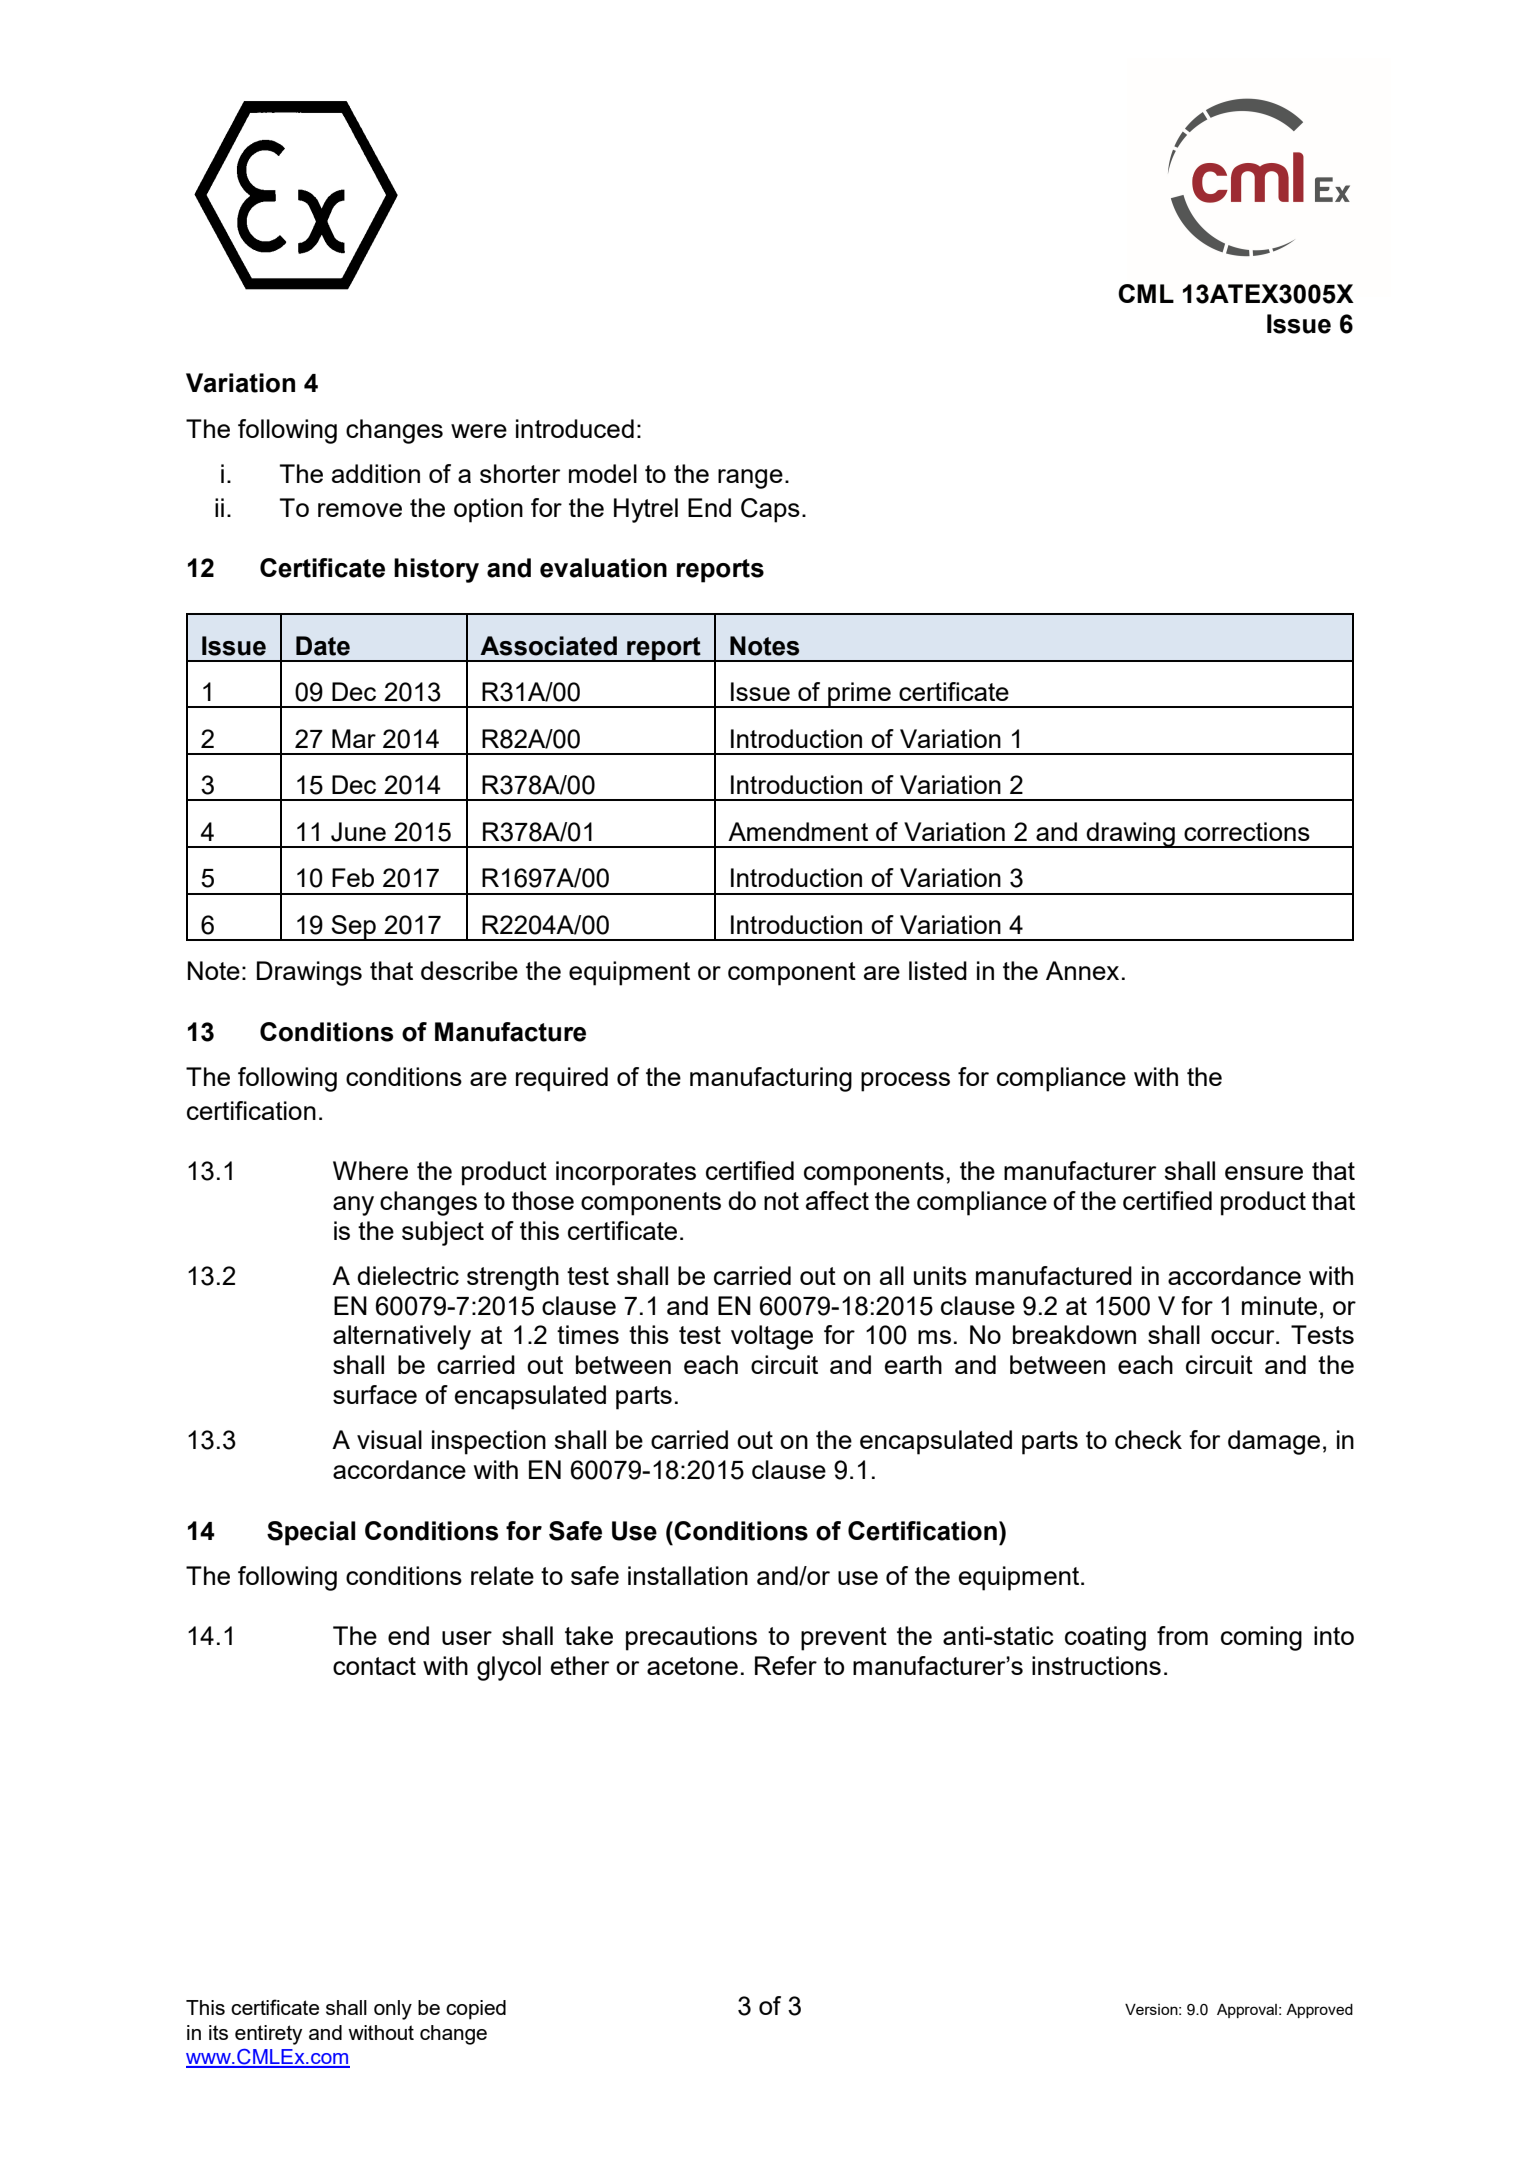 Image resolution: width=1539 pixels, height=2178 pixels. Describe the element at coordinates (393, 2010) in the image. I see `only` at that location.
